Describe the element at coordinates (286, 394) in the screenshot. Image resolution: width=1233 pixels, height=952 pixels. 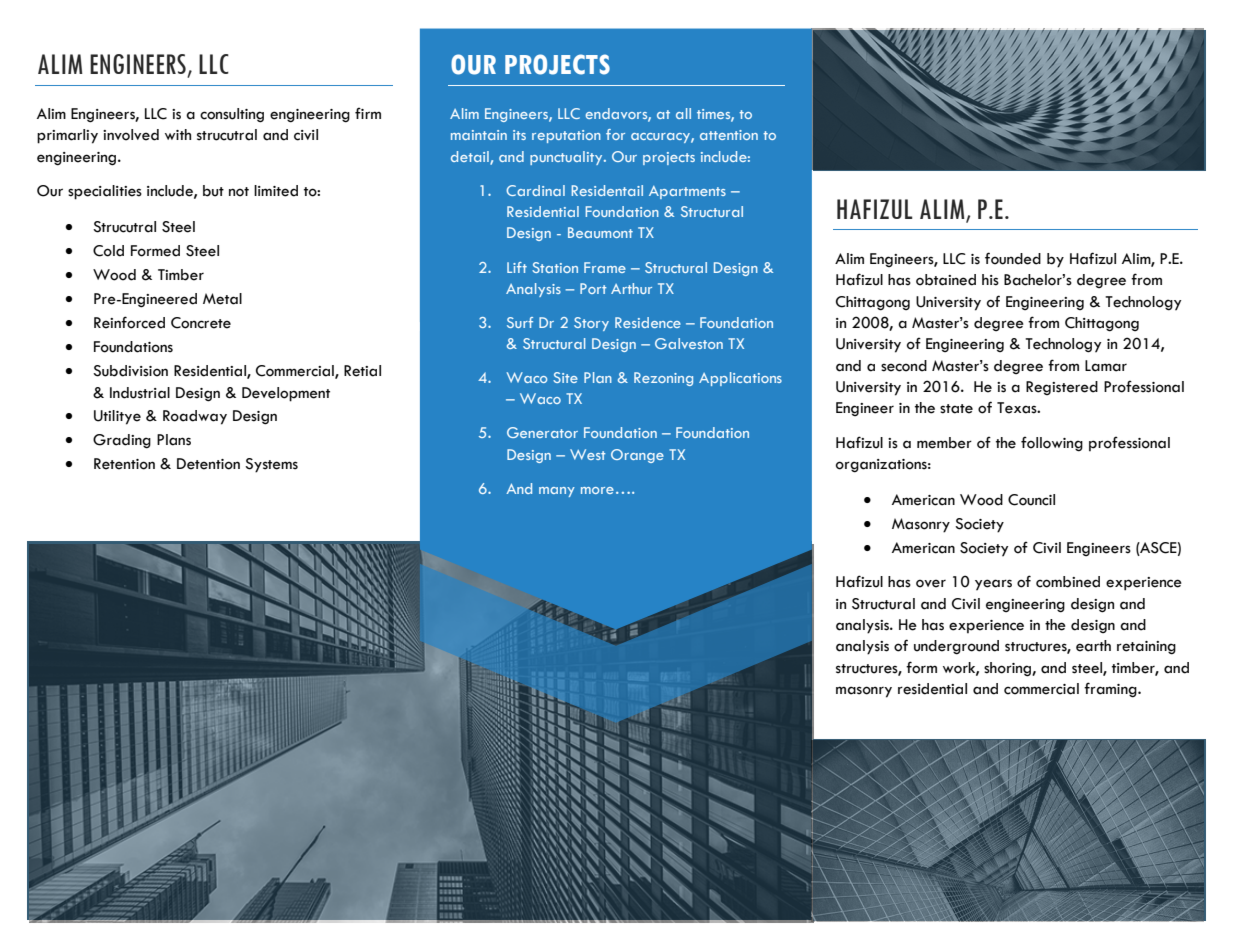
I see `Development` at that location.
